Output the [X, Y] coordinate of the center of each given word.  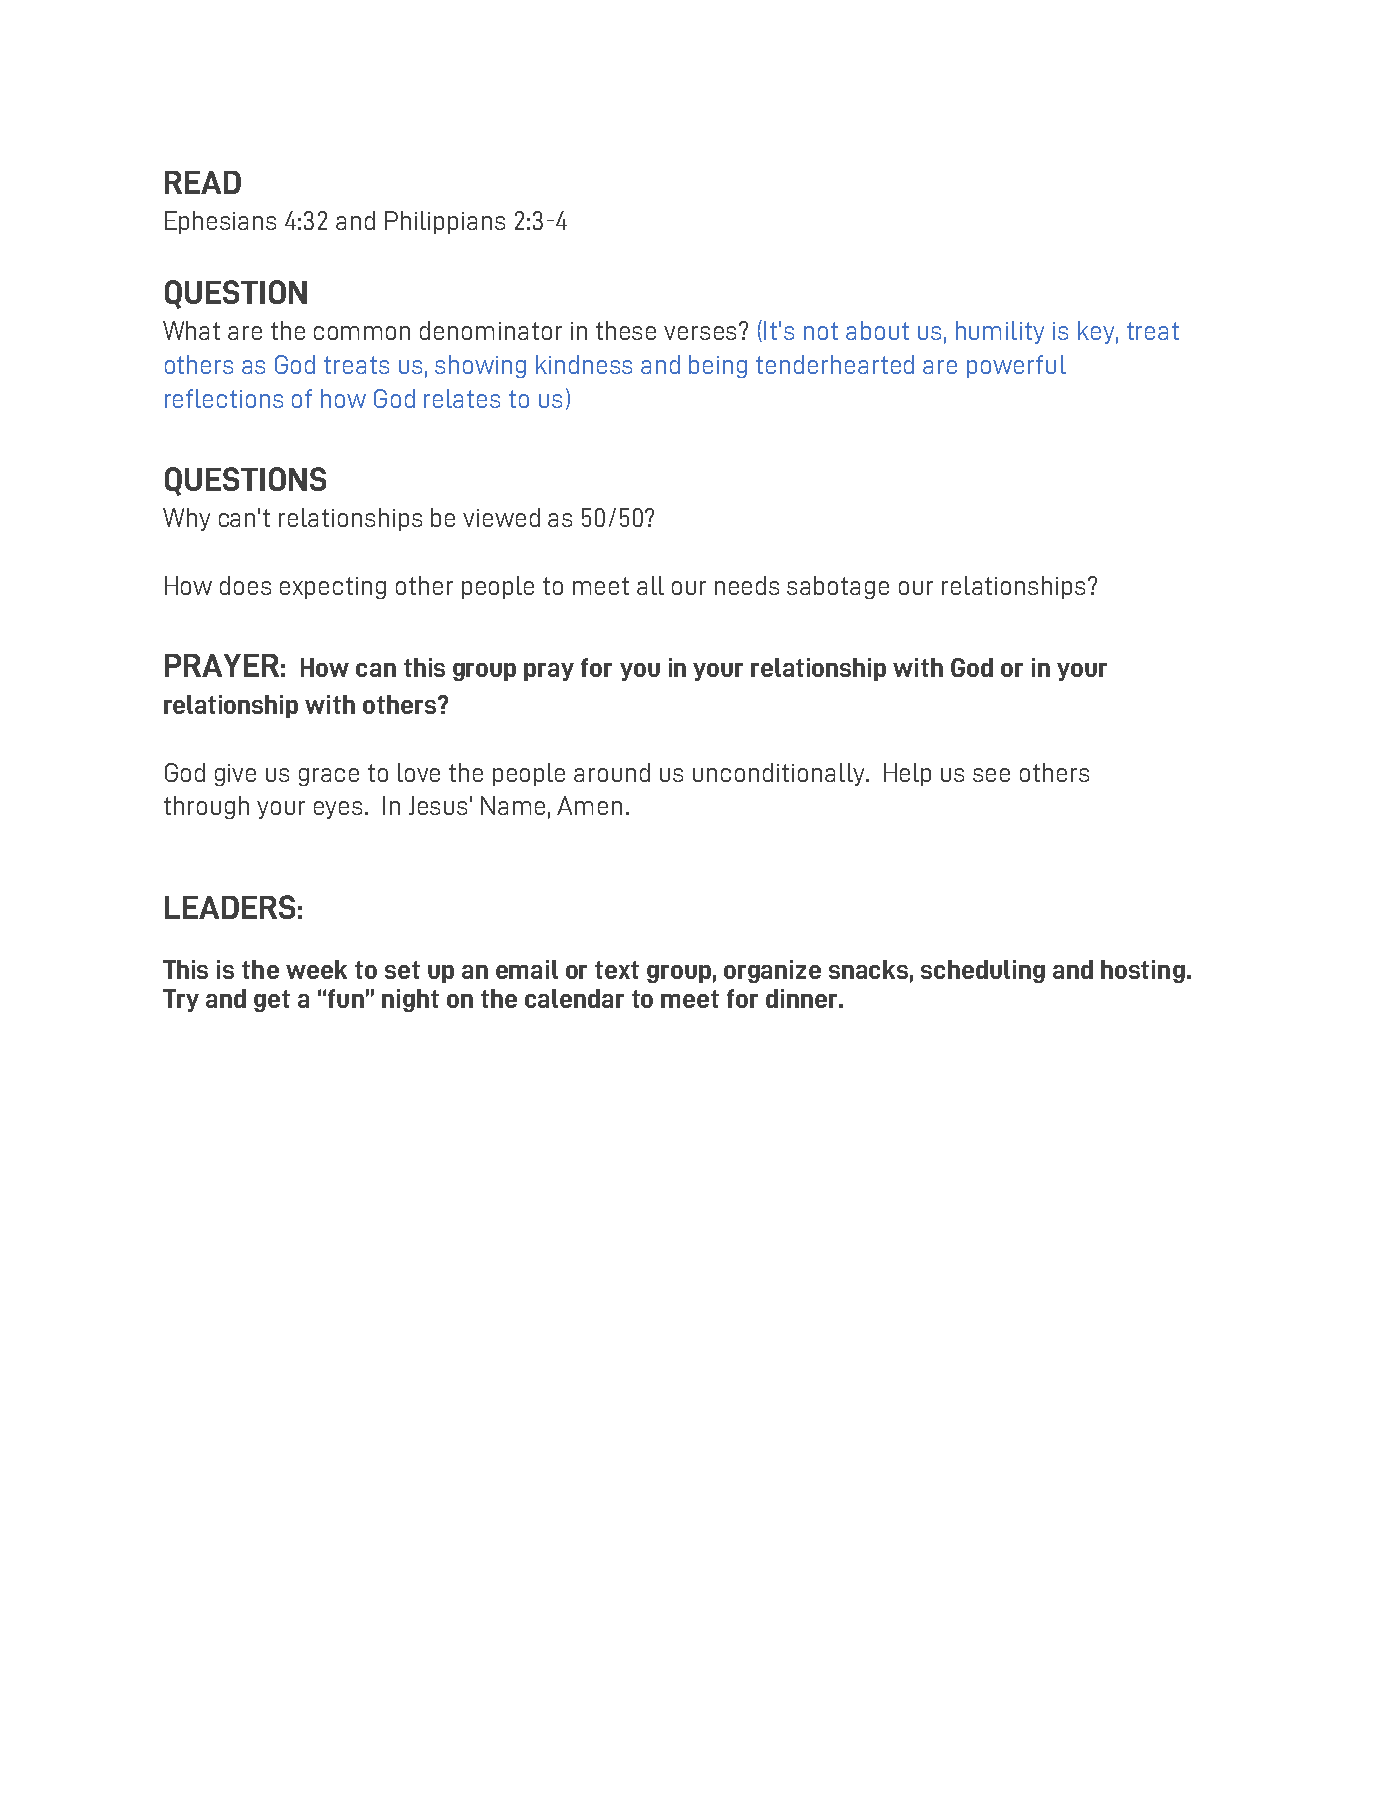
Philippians [445, 222]
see [991, 775]
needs [747, 585]
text [617, 970]
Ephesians [220, 222]
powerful [1016, 366]
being [718, 366]
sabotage [838, 587]
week [316, 969]
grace [329, 777]
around [612, 772]
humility [1000, 332]
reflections [224, 398]
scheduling [983, 971]
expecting [333, 588]
